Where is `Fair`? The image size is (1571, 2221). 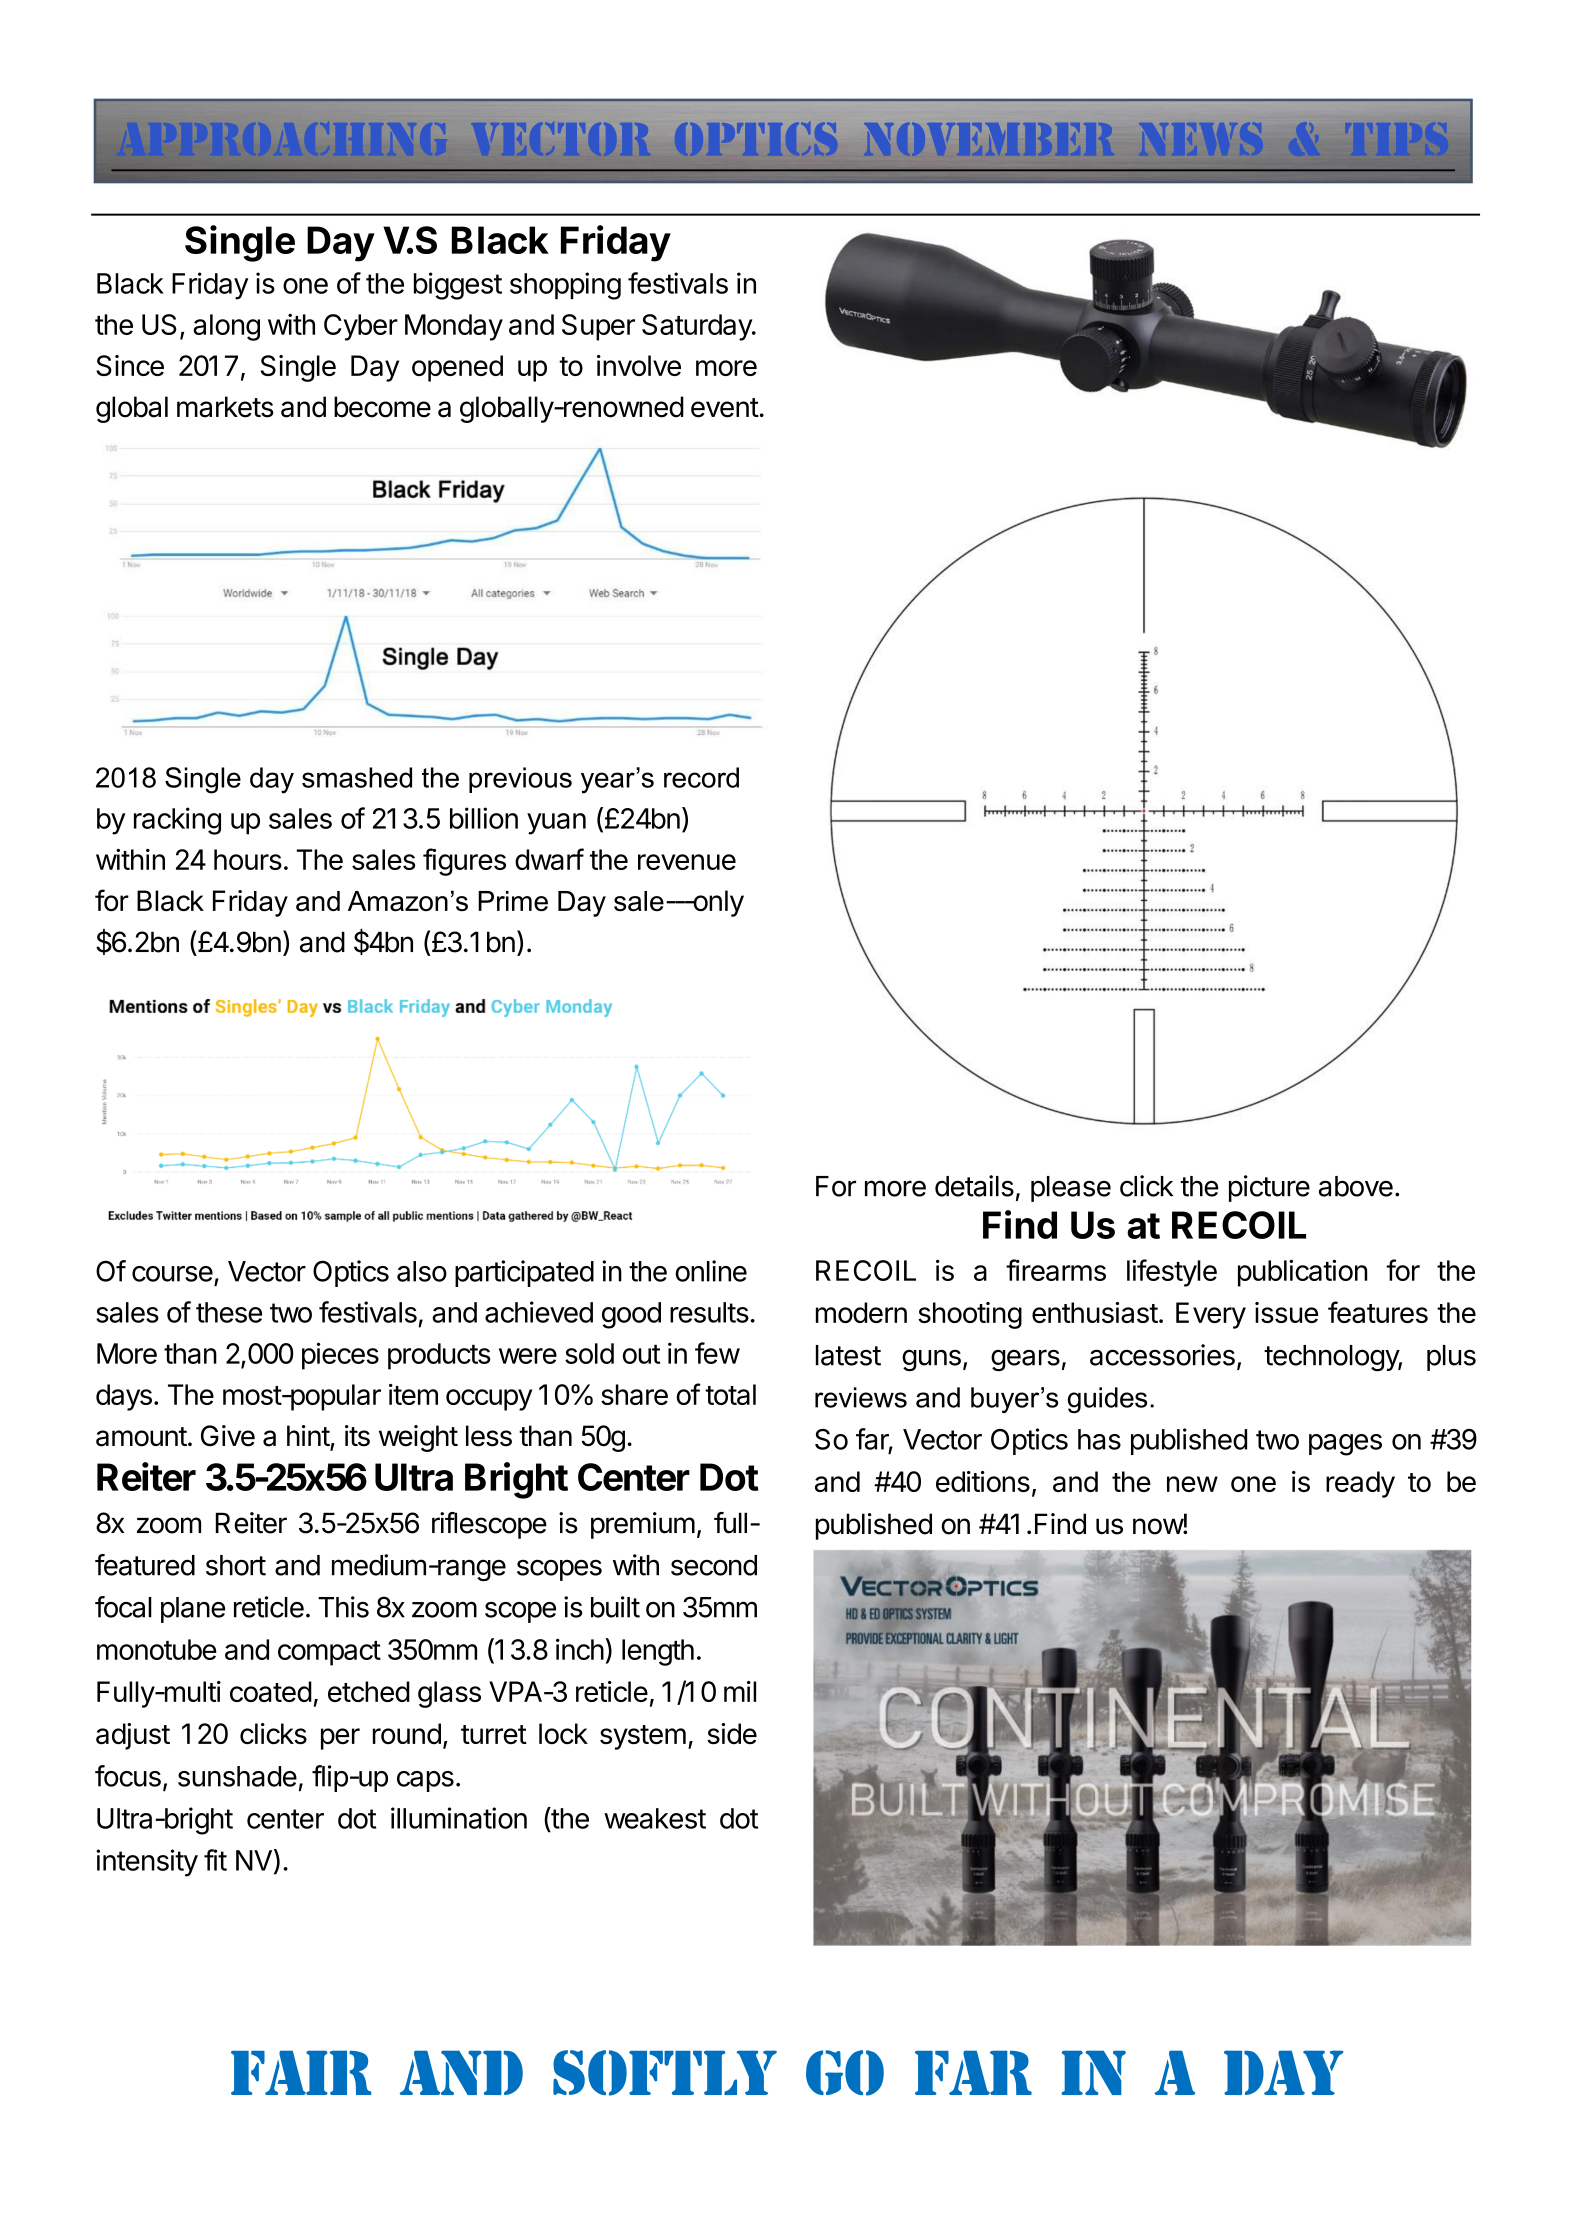
Fair is located at coordinates (301, 2072).
